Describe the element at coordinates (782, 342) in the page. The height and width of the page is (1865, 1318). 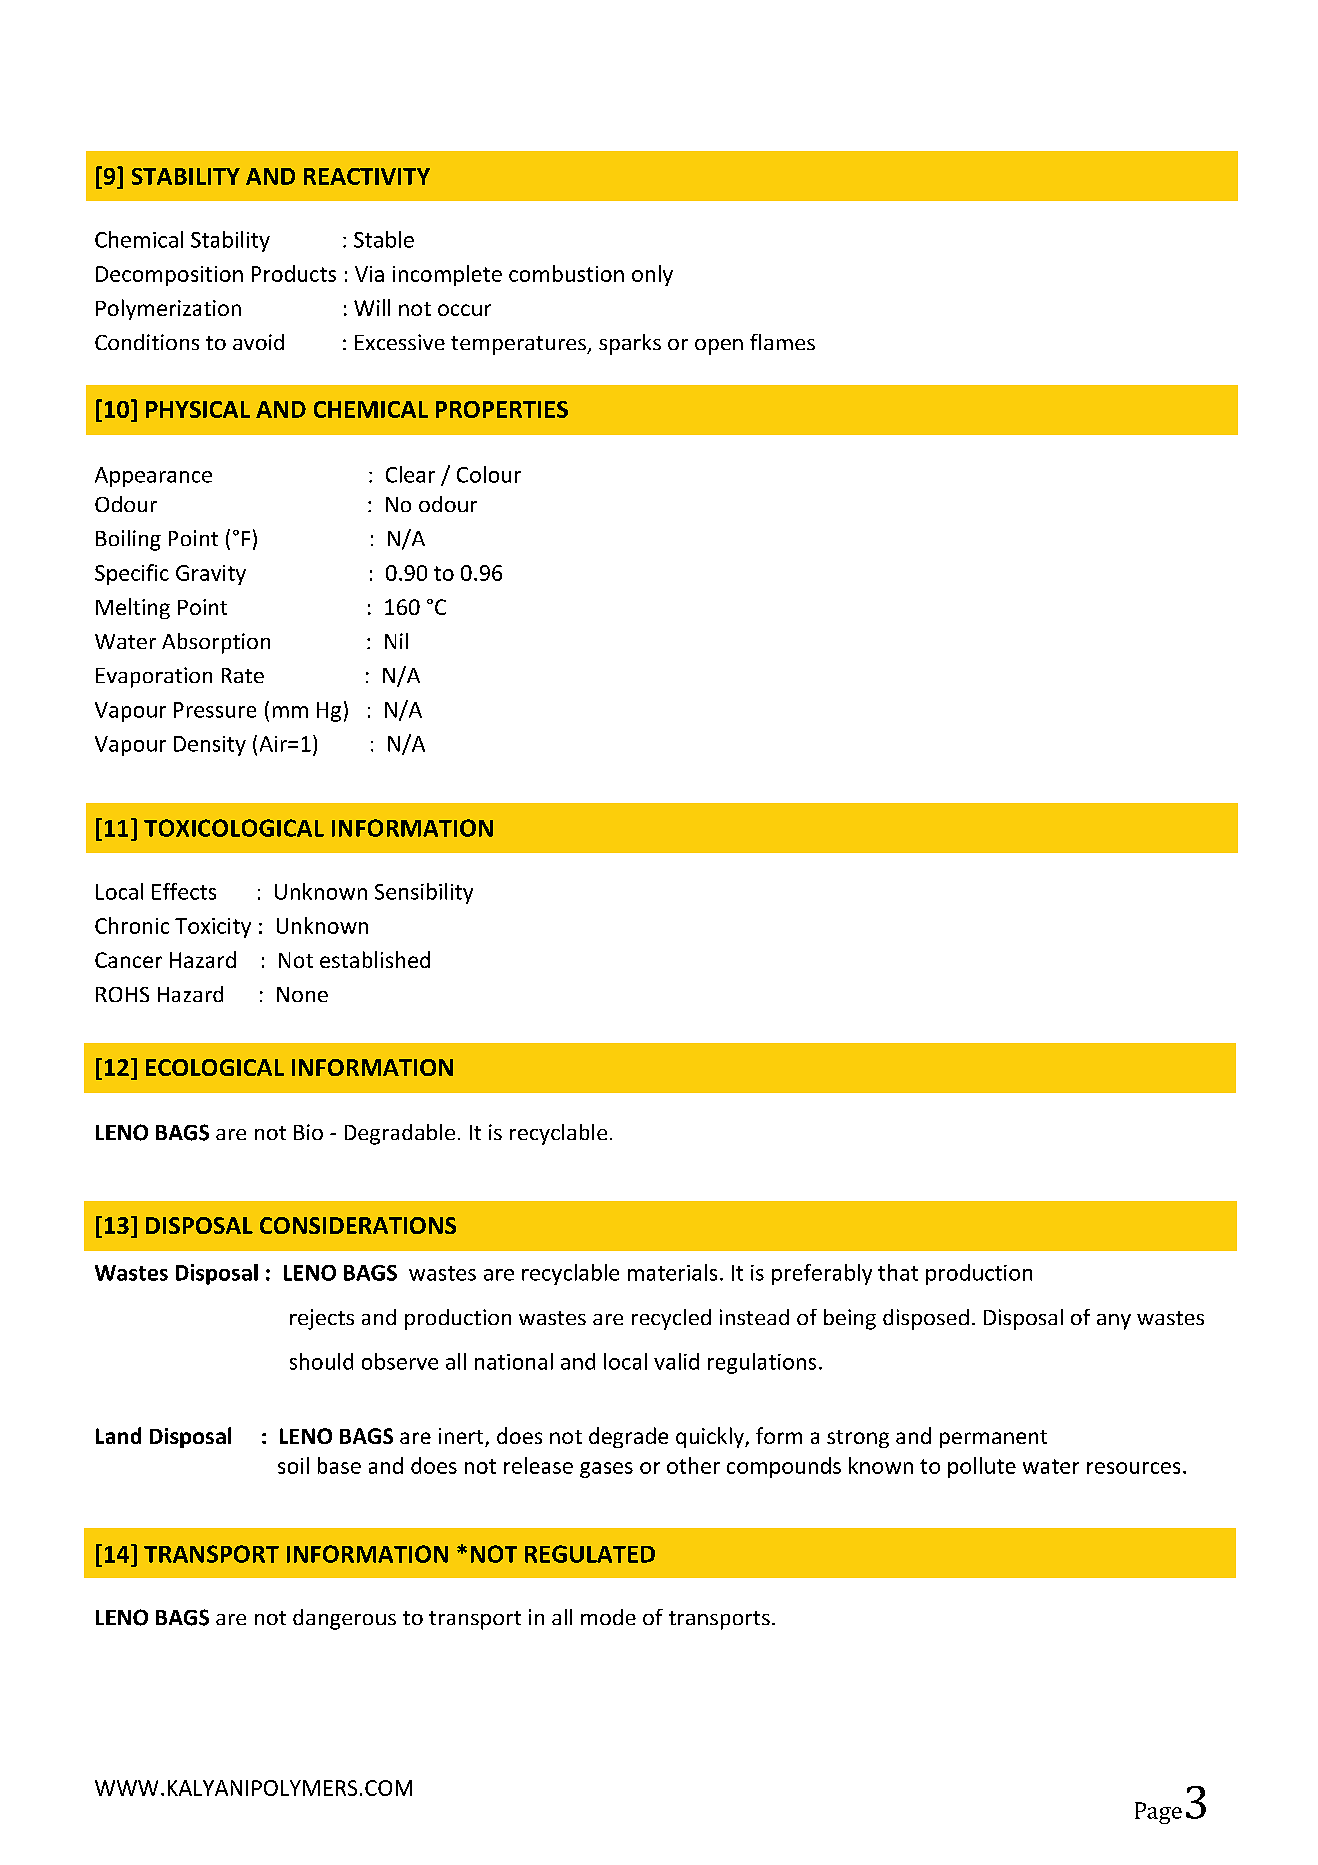
I see `flames` at that location.
